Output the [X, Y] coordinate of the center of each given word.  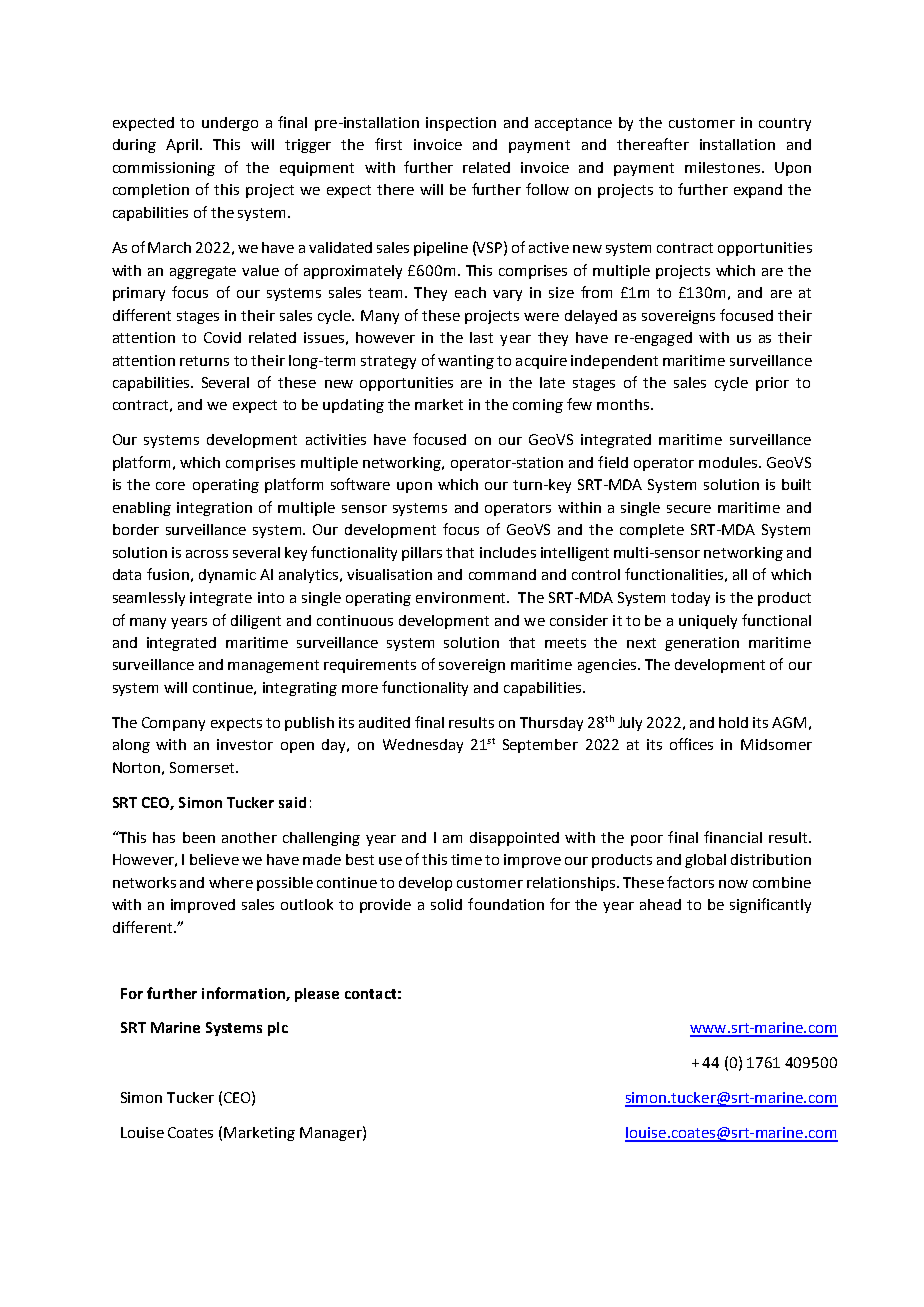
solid [446, 904]
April [183, 146]
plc [278, 1029]
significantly [770, 905]
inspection [461, 124]
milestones [722, 167]
